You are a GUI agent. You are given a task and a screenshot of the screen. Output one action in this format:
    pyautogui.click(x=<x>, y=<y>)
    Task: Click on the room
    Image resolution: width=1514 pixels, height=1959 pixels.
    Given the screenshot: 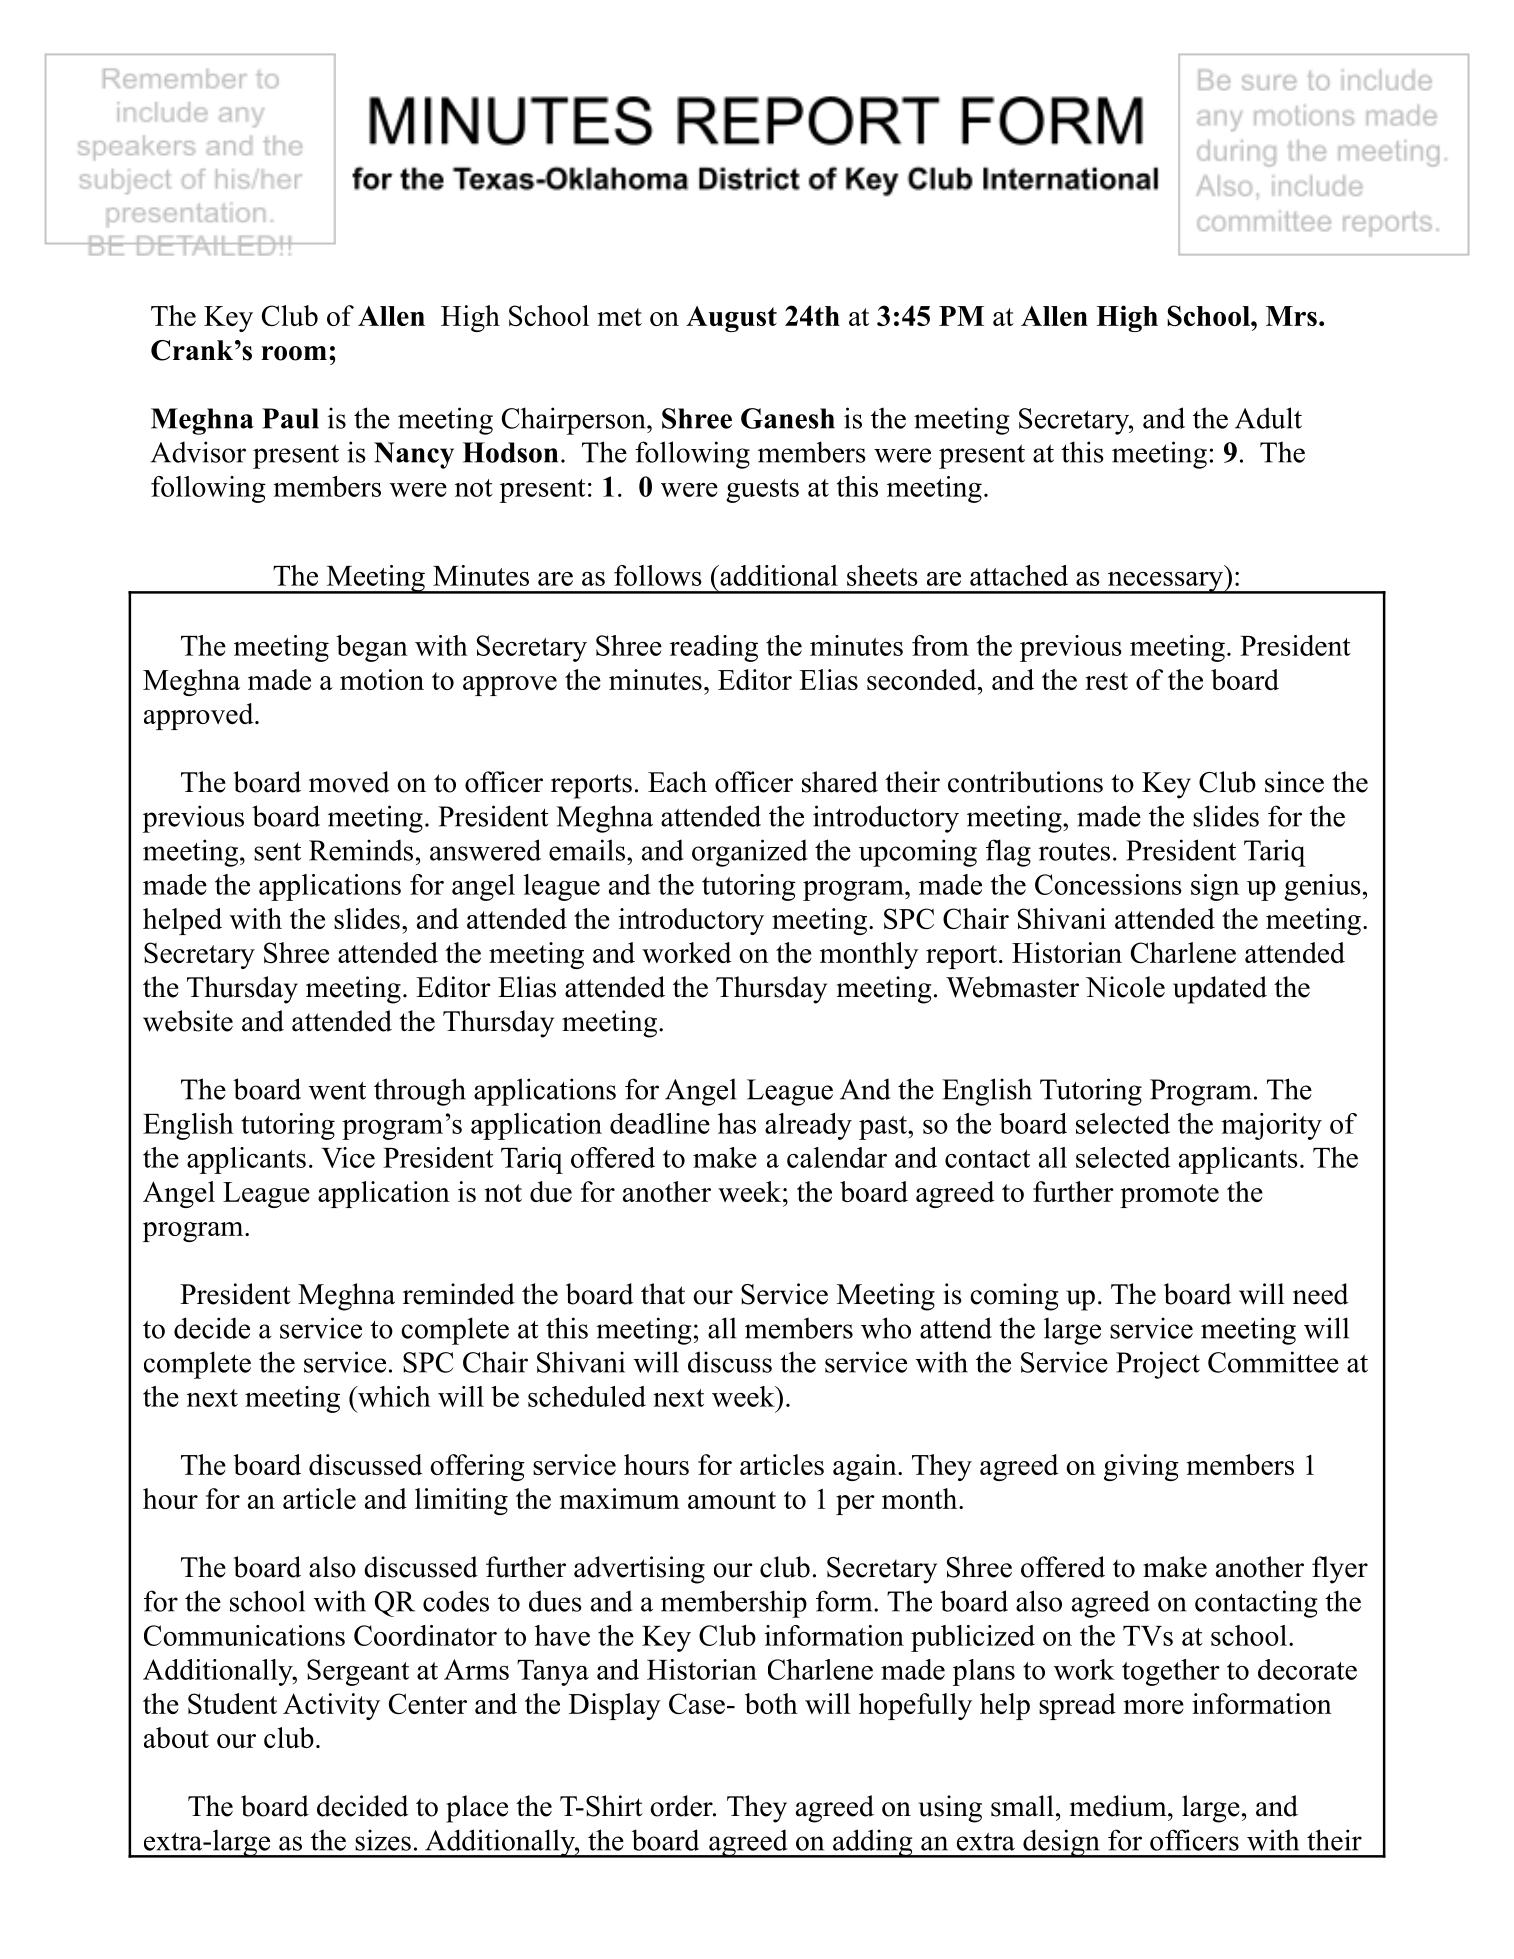 What is the action you would take?
    pyautogui.click(x=294, y=353)
